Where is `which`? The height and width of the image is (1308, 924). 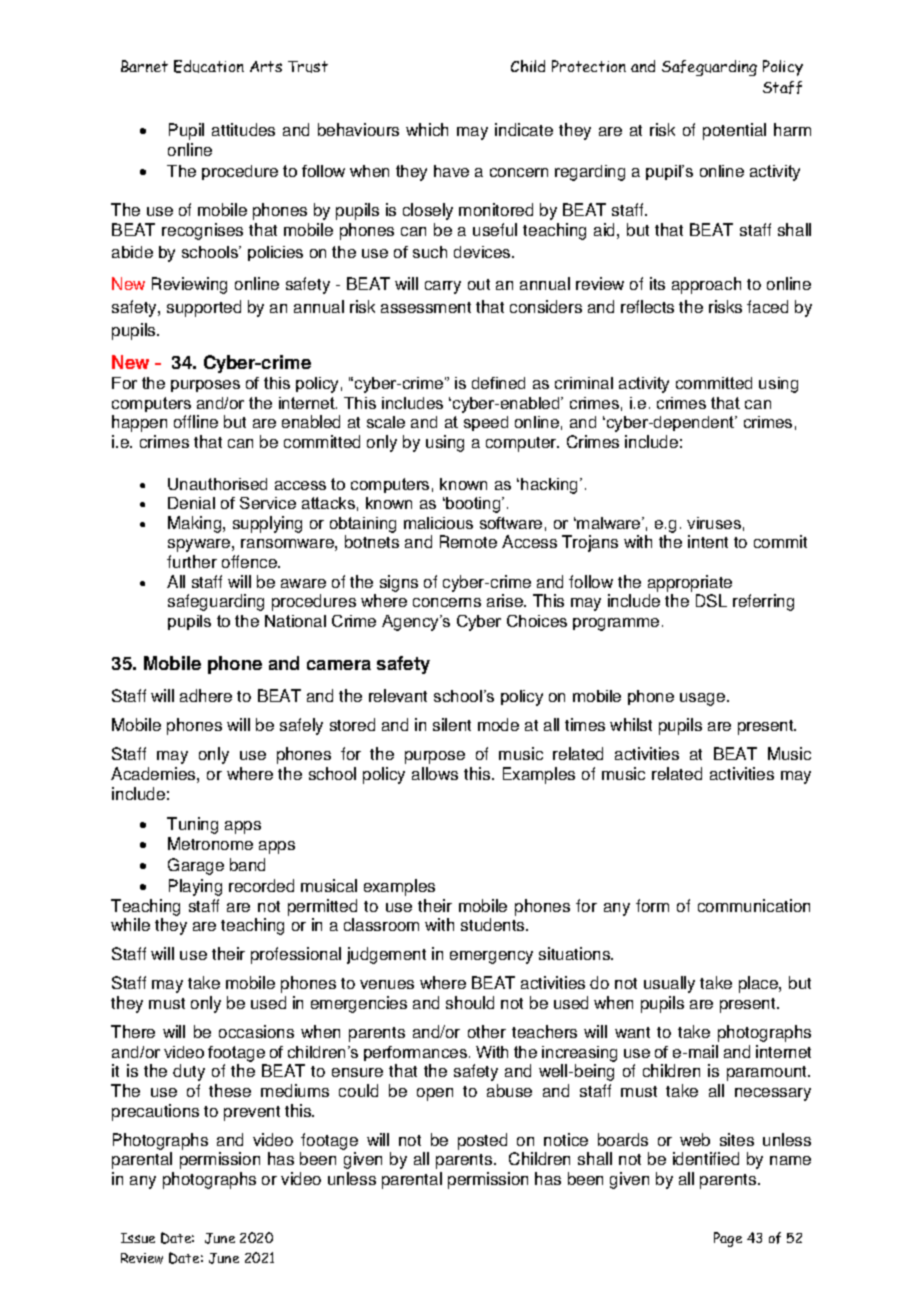
which is located at coordinates (427, 129).
